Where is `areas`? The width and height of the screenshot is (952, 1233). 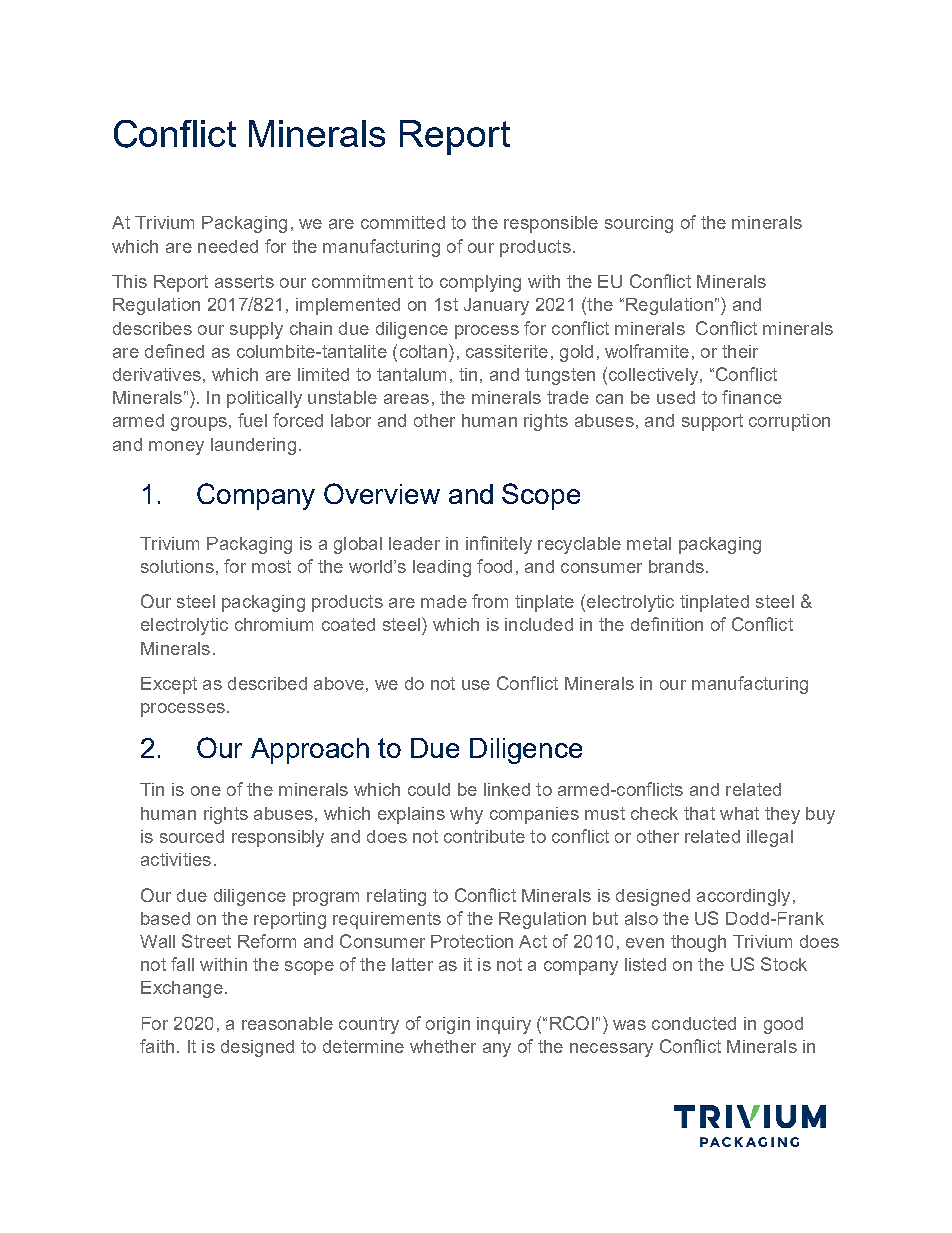 areas is located at coordinates (406, 399).
